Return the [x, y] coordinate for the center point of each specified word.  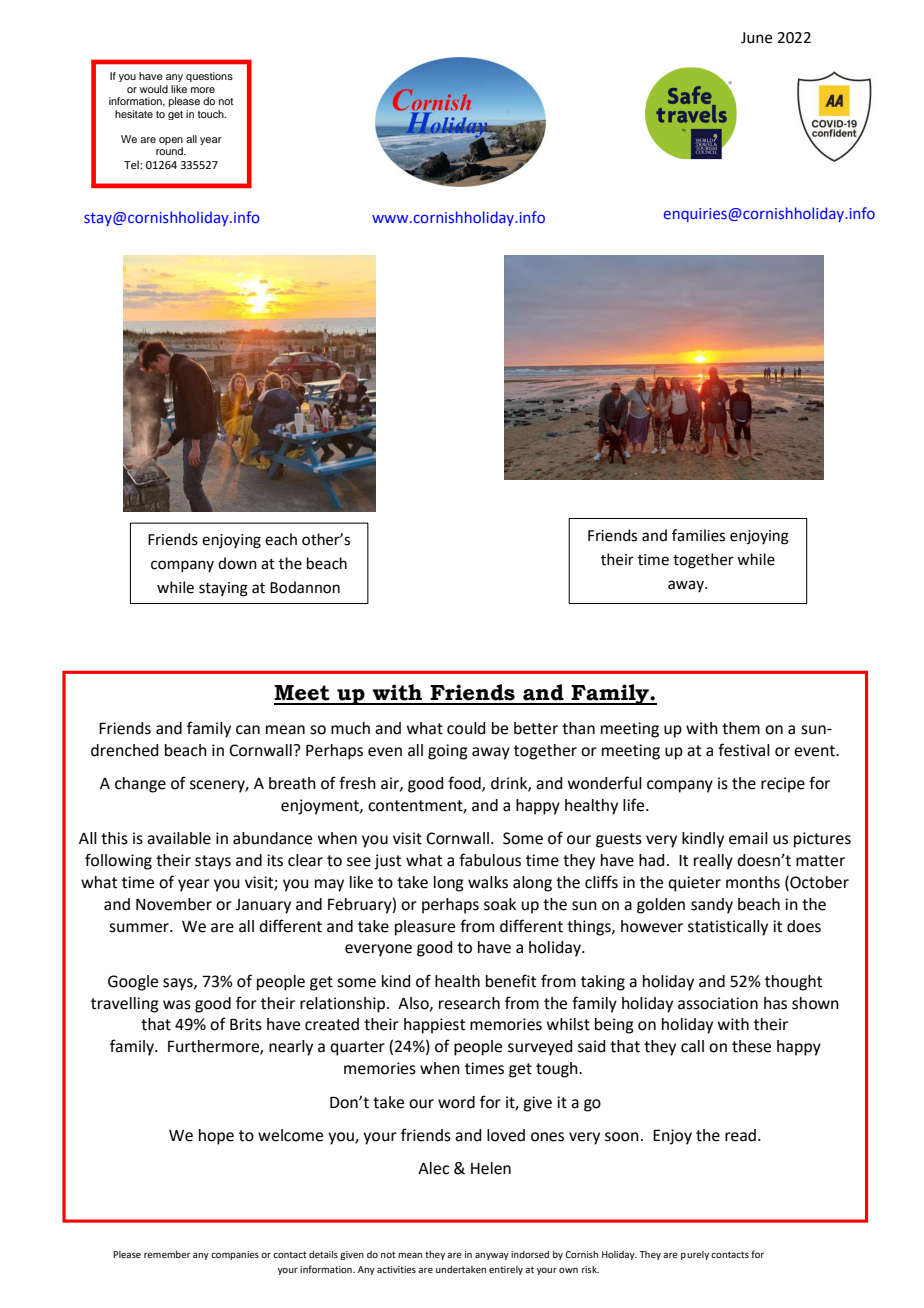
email [748, 838]
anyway [492, 1256]
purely [695, 1255]
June [756, 38]
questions [209, 77]
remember [167, 1254]
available [179, 838]
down [237, 563]
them [741, 728]
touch [212, 114]
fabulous [490, 860]
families [698, 535]
